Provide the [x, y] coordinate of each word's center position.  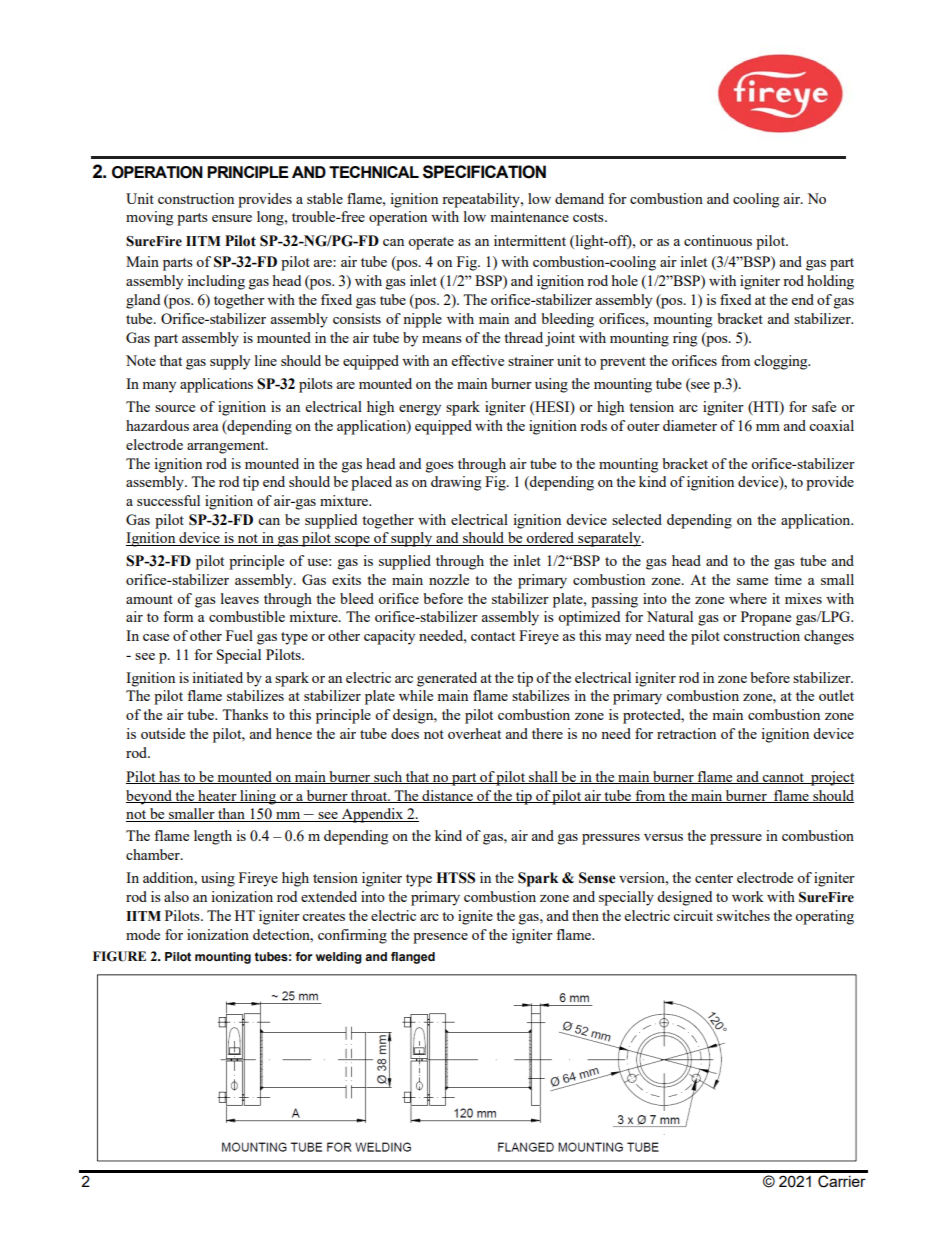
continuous [718, 240]
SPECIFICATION [484, 172]
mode [143, 934]
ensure [232, 218]
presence [440, 938]
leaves [240, 598]
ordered [551, 539]
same [752, 581]
